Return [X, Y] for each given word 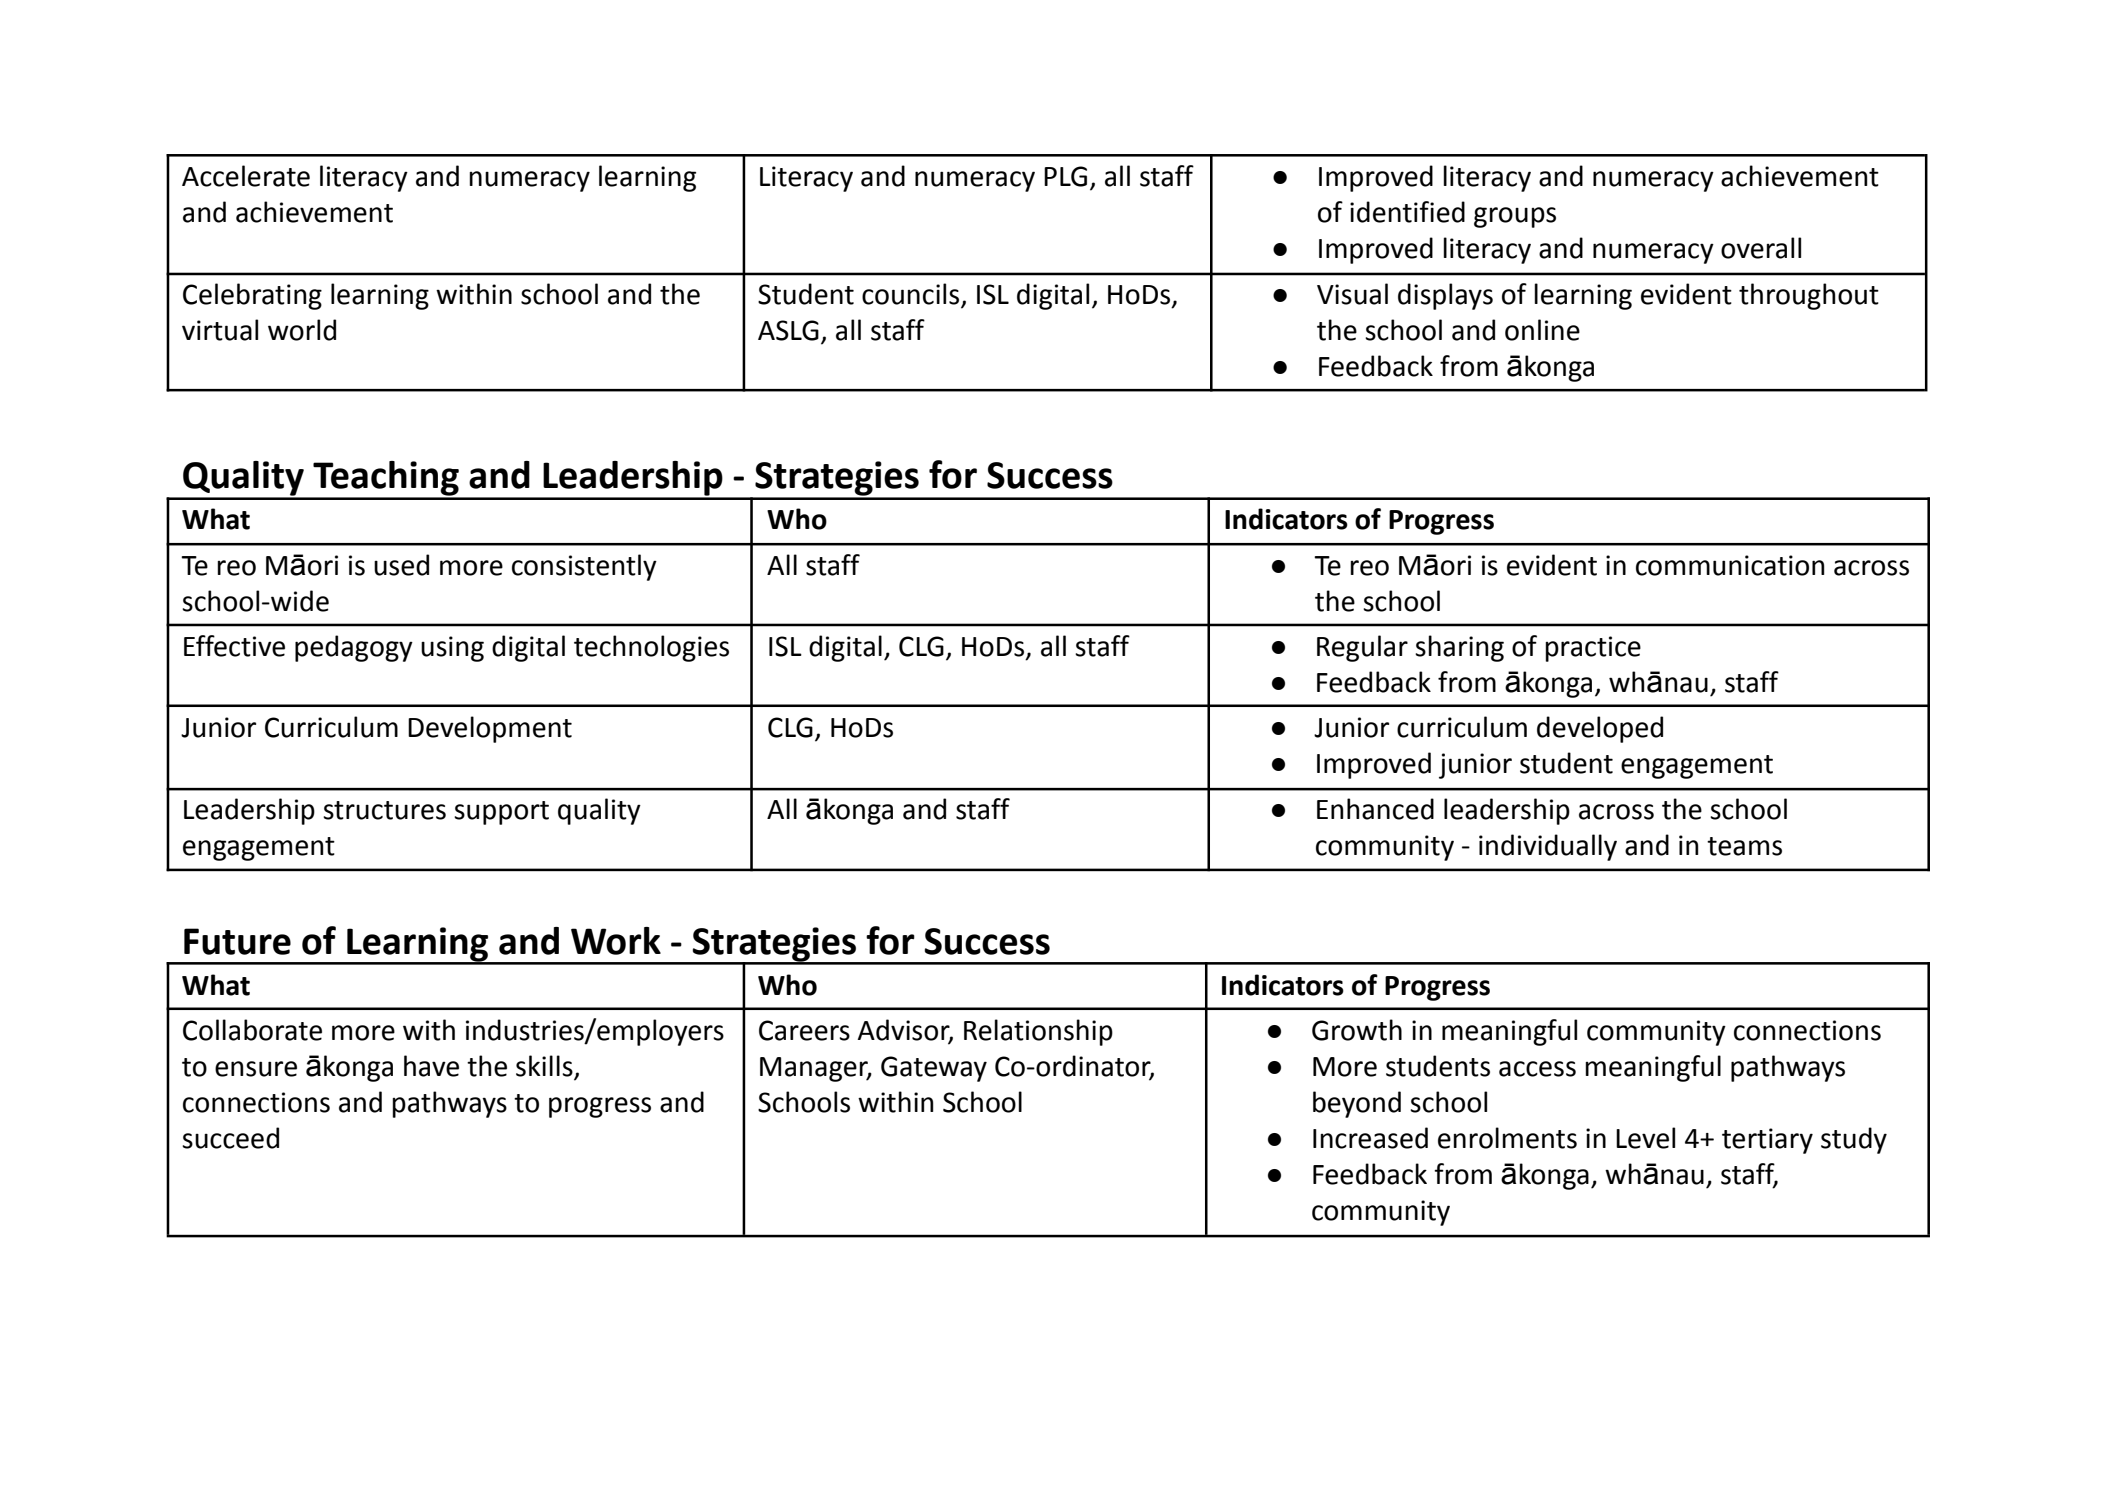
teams [1744, 846]
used [401, 565]
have [431, 1066]
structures [384, 810]
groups [1515, 217]
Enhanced [1375, 809]
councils [910, 294]
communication [1730, 565]
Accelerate [246, 176]
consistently [584, 567]
